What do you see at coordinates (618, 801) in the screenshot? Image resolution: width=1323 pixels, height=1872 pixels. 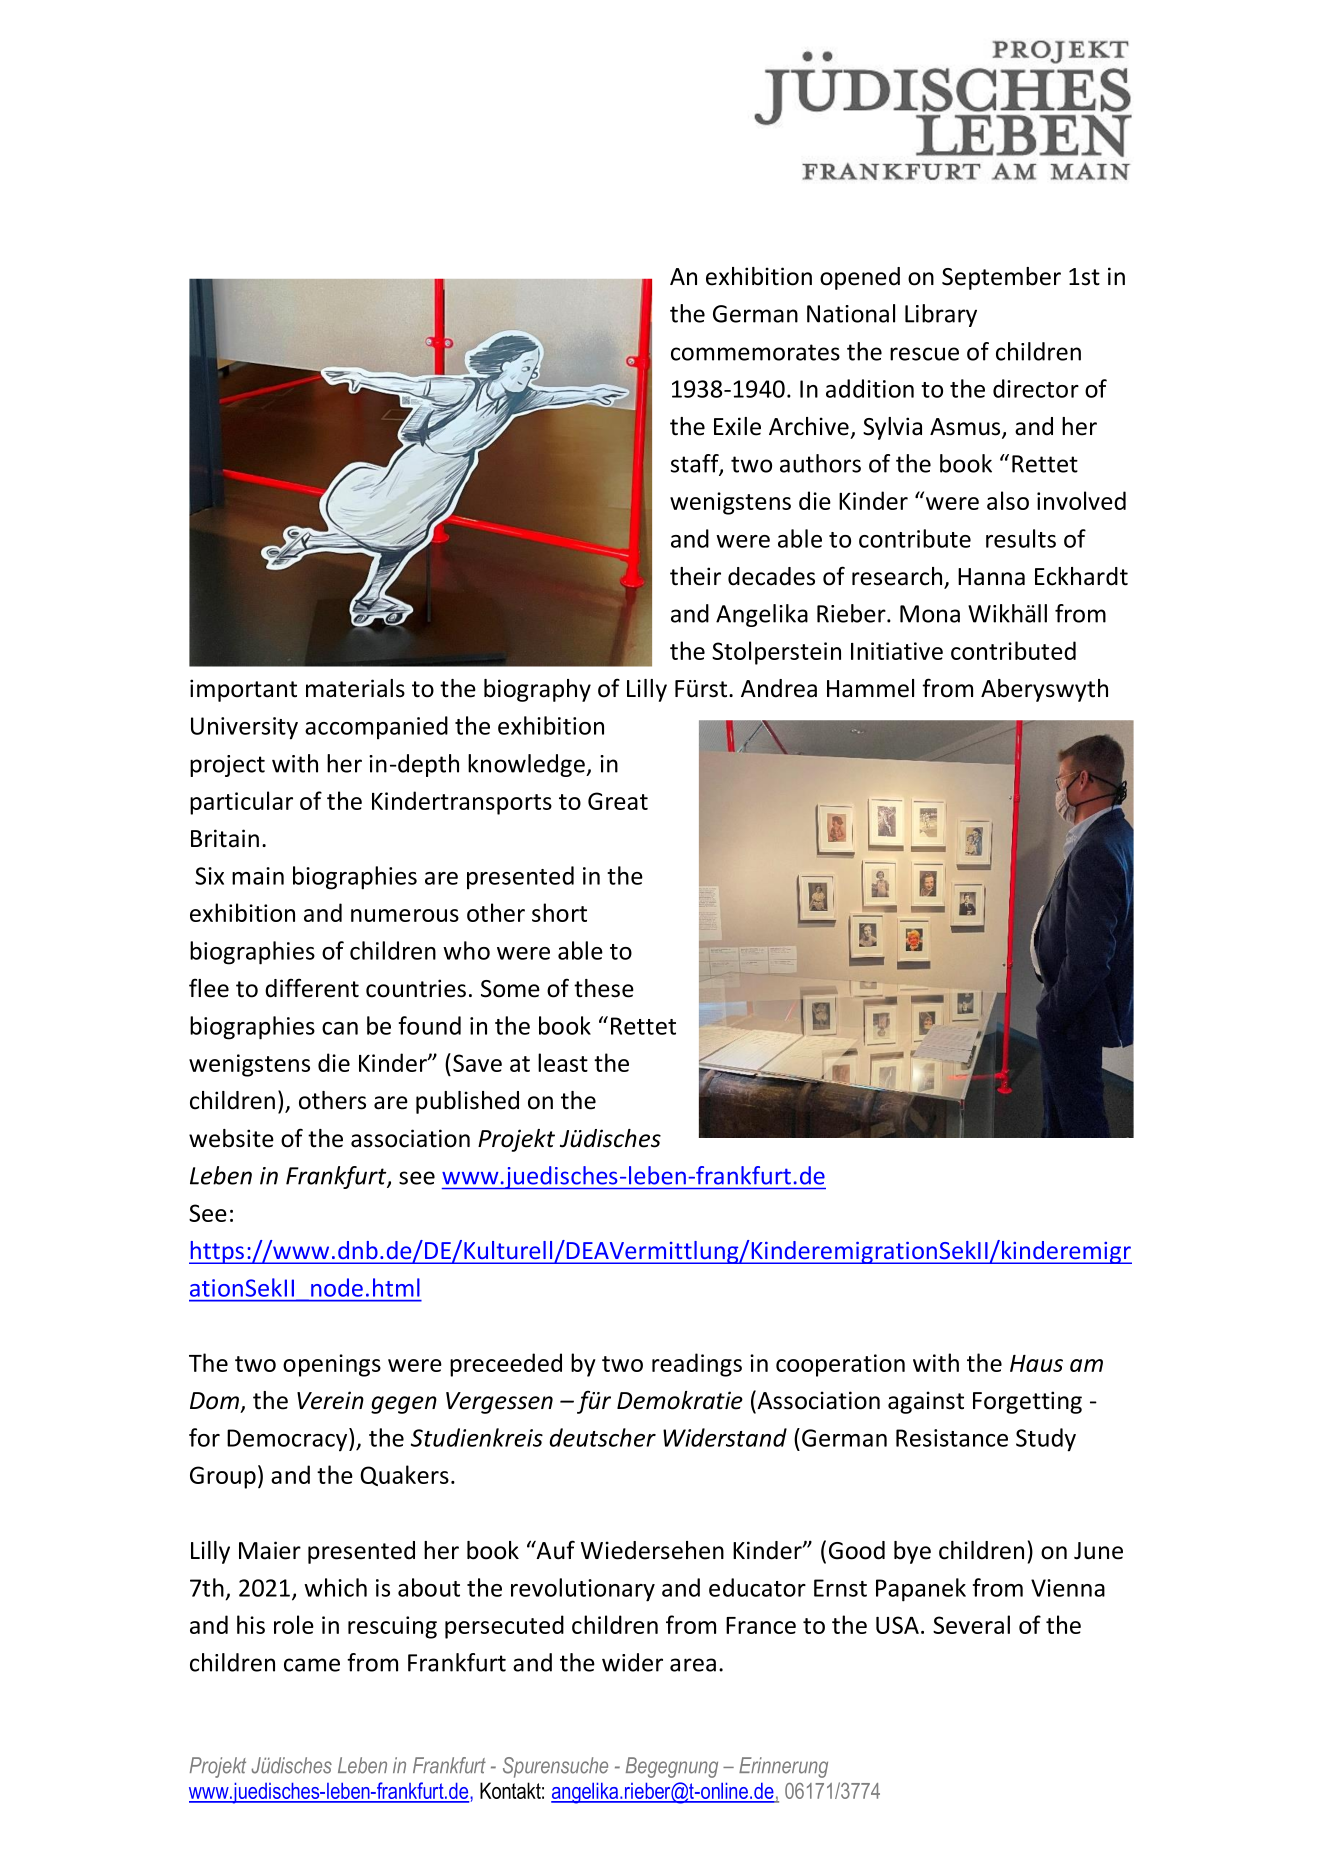 I see `Great` at bounding box center [618, 801].
